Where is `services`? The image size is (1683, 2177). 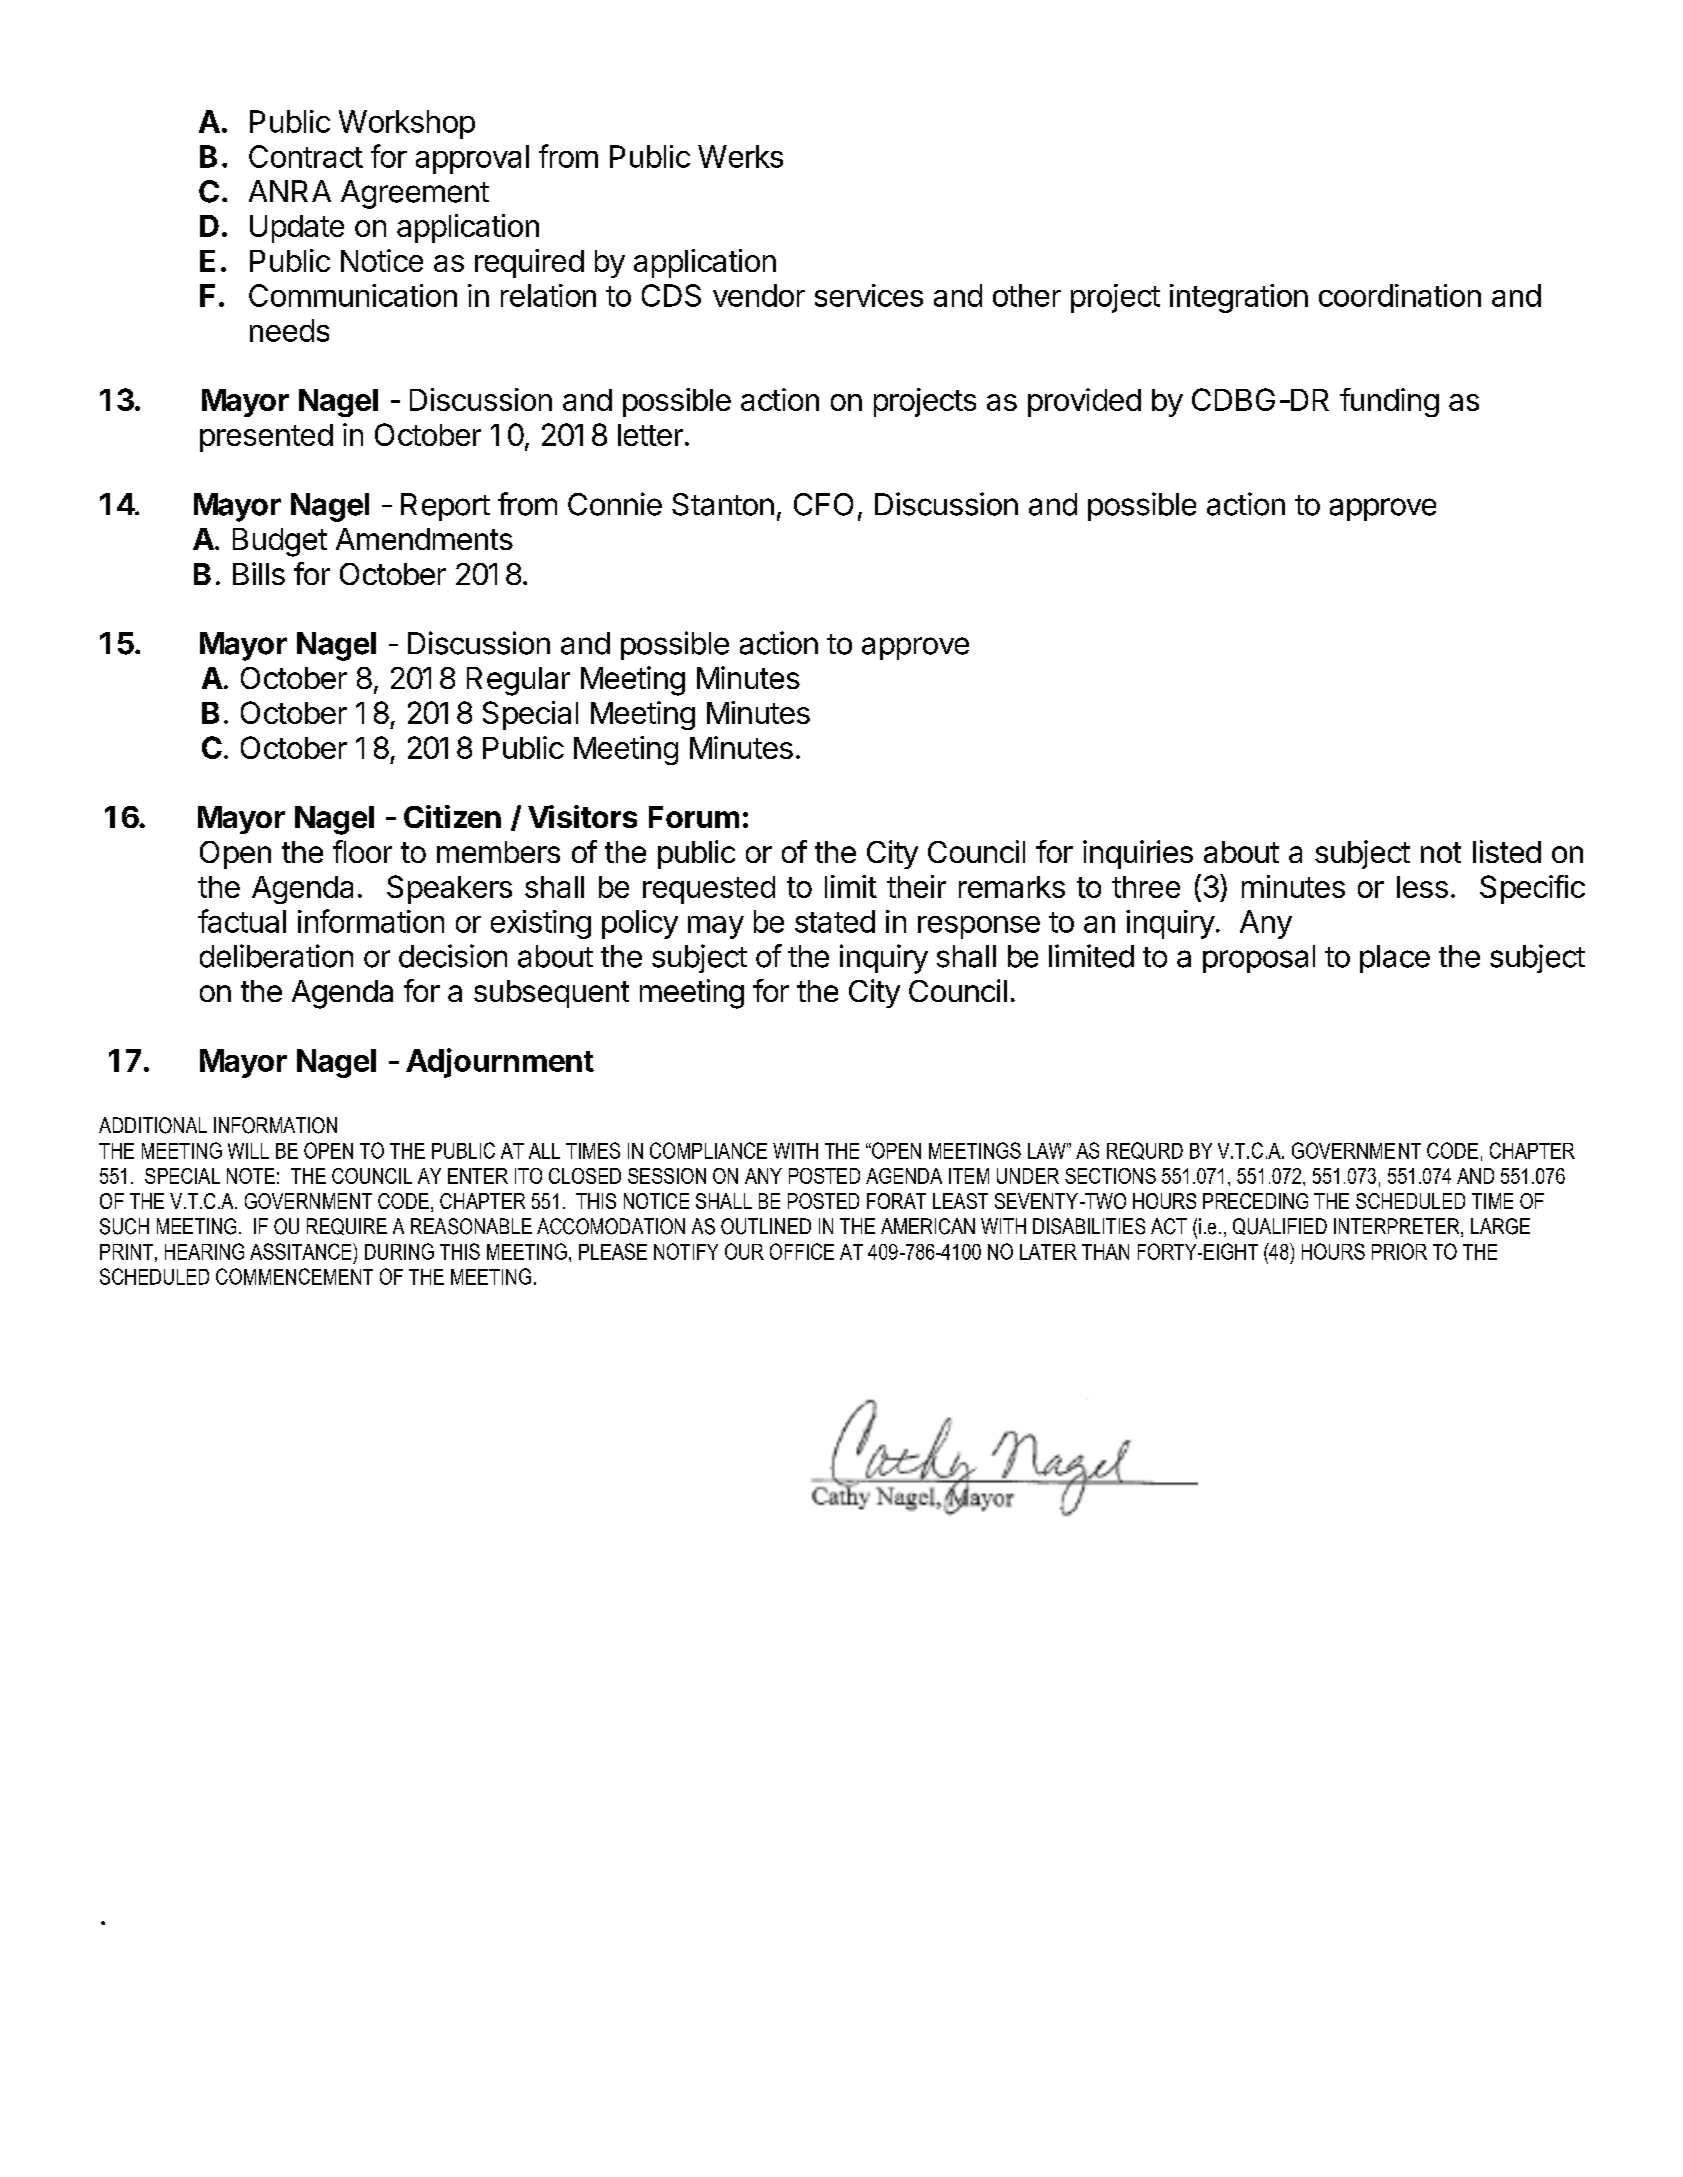
services is located at coordinates (869, 295).
